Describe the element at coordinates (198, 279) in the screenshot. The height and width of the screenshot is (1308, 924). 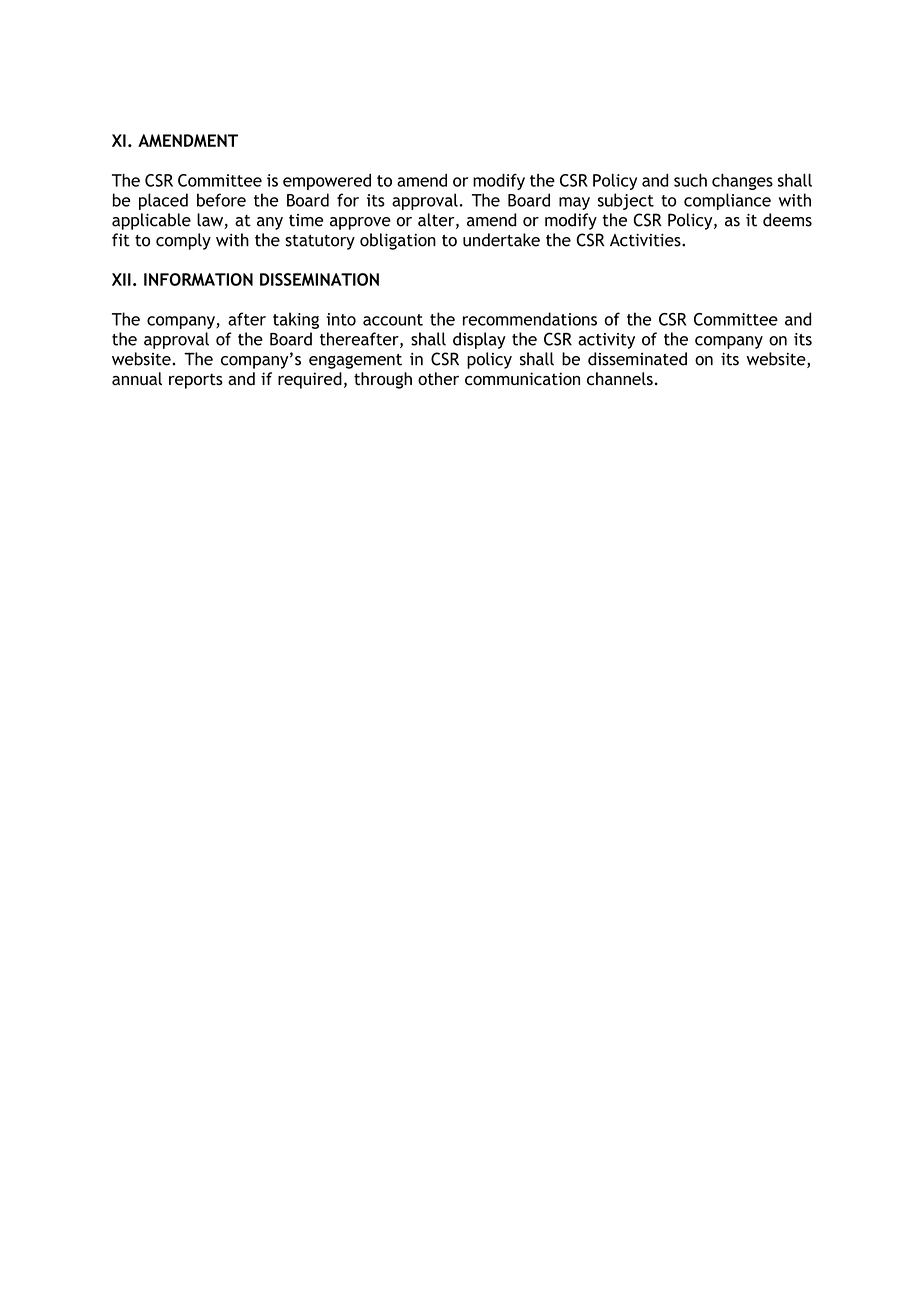
I see `INFORMATION` at that location.
